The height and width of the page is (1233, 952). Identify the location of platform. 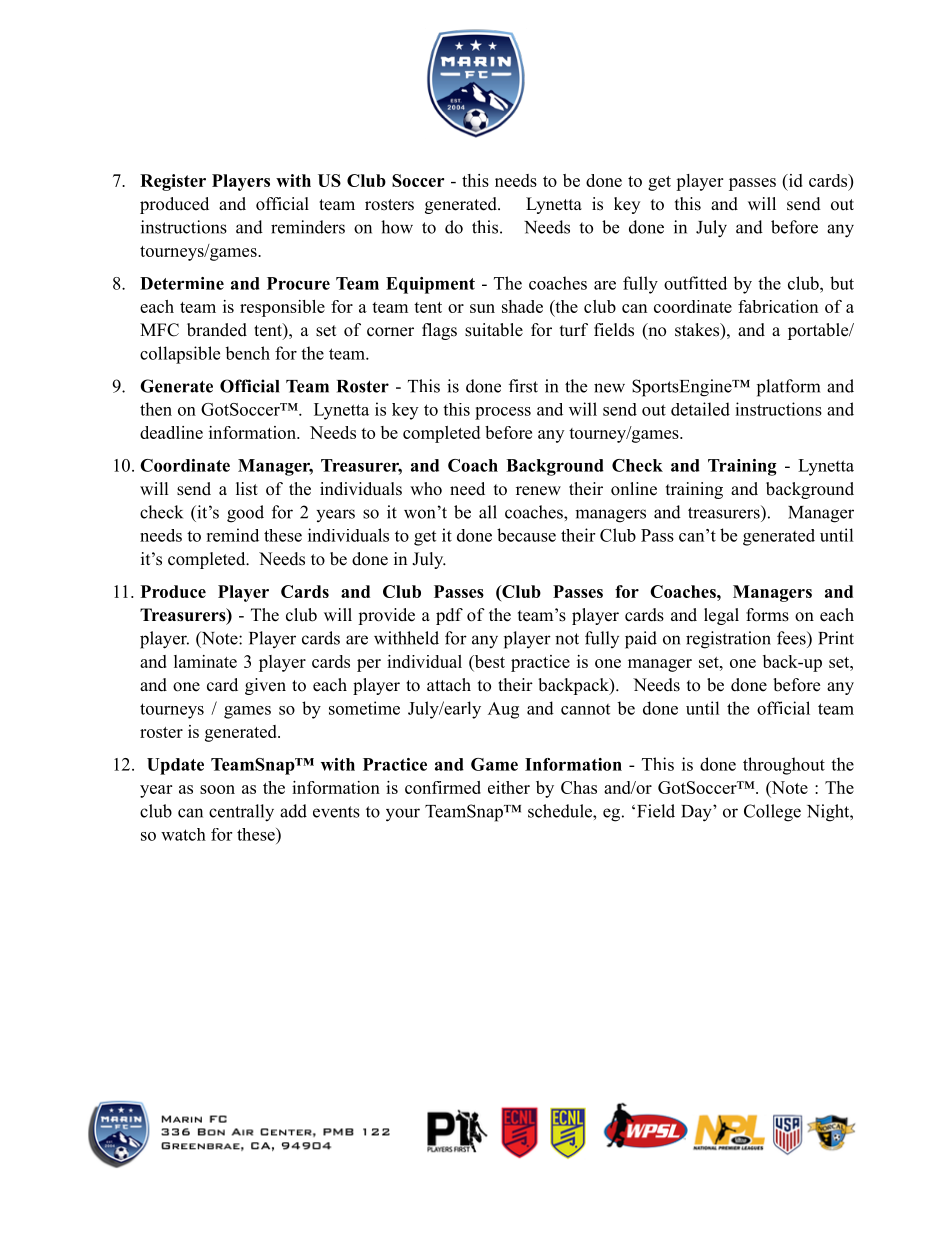
(788, 388).
